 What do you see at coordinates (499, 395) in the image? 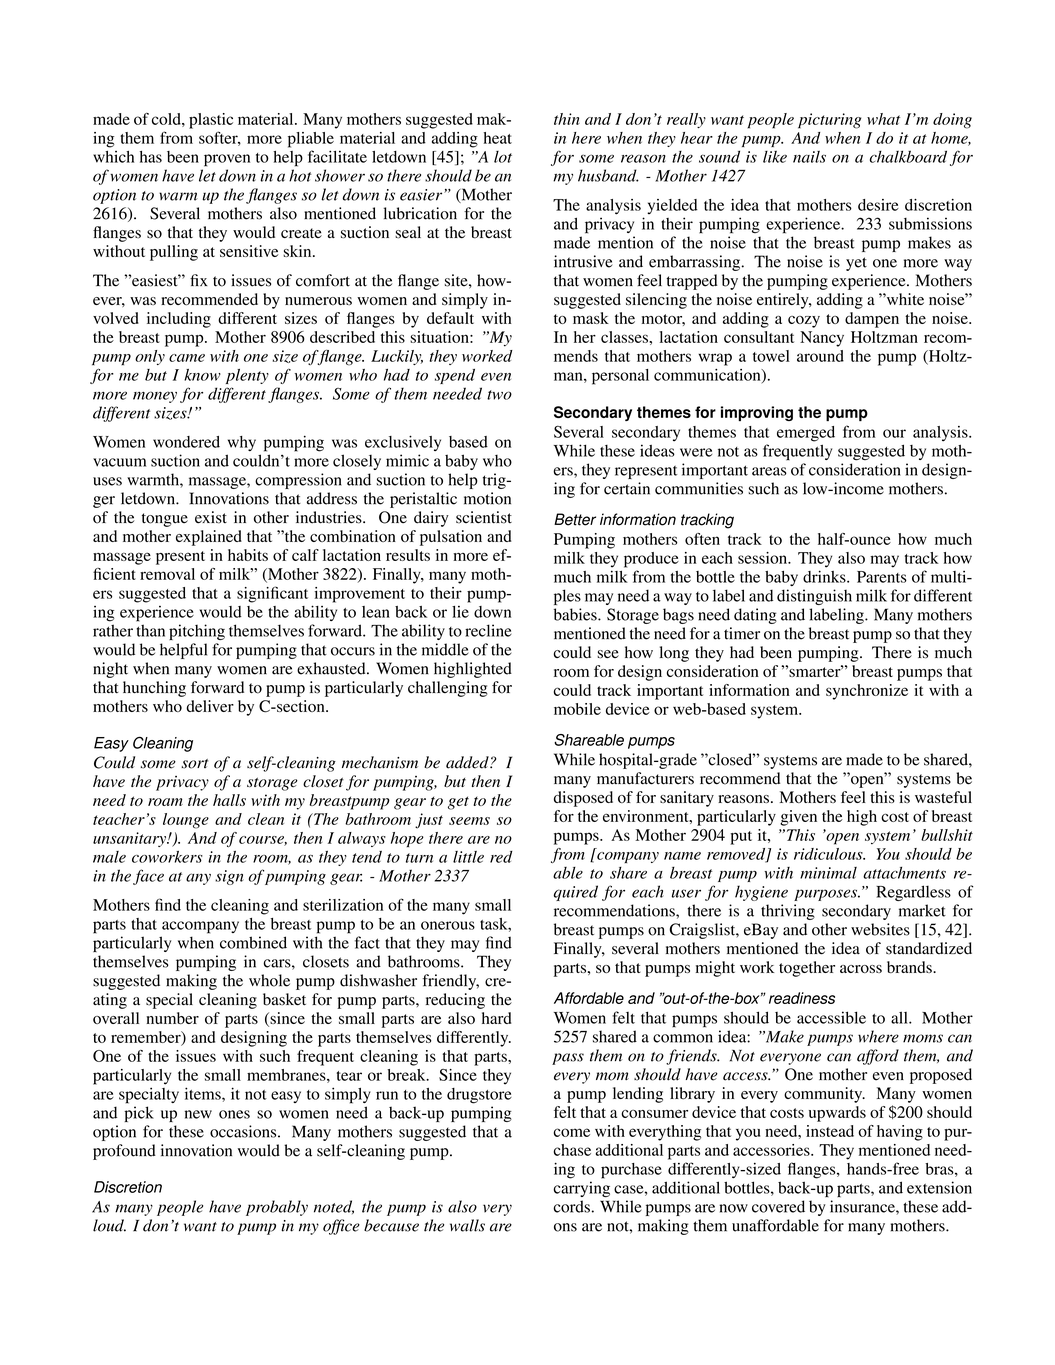
I see `two` at bounding box center [499, 395].
